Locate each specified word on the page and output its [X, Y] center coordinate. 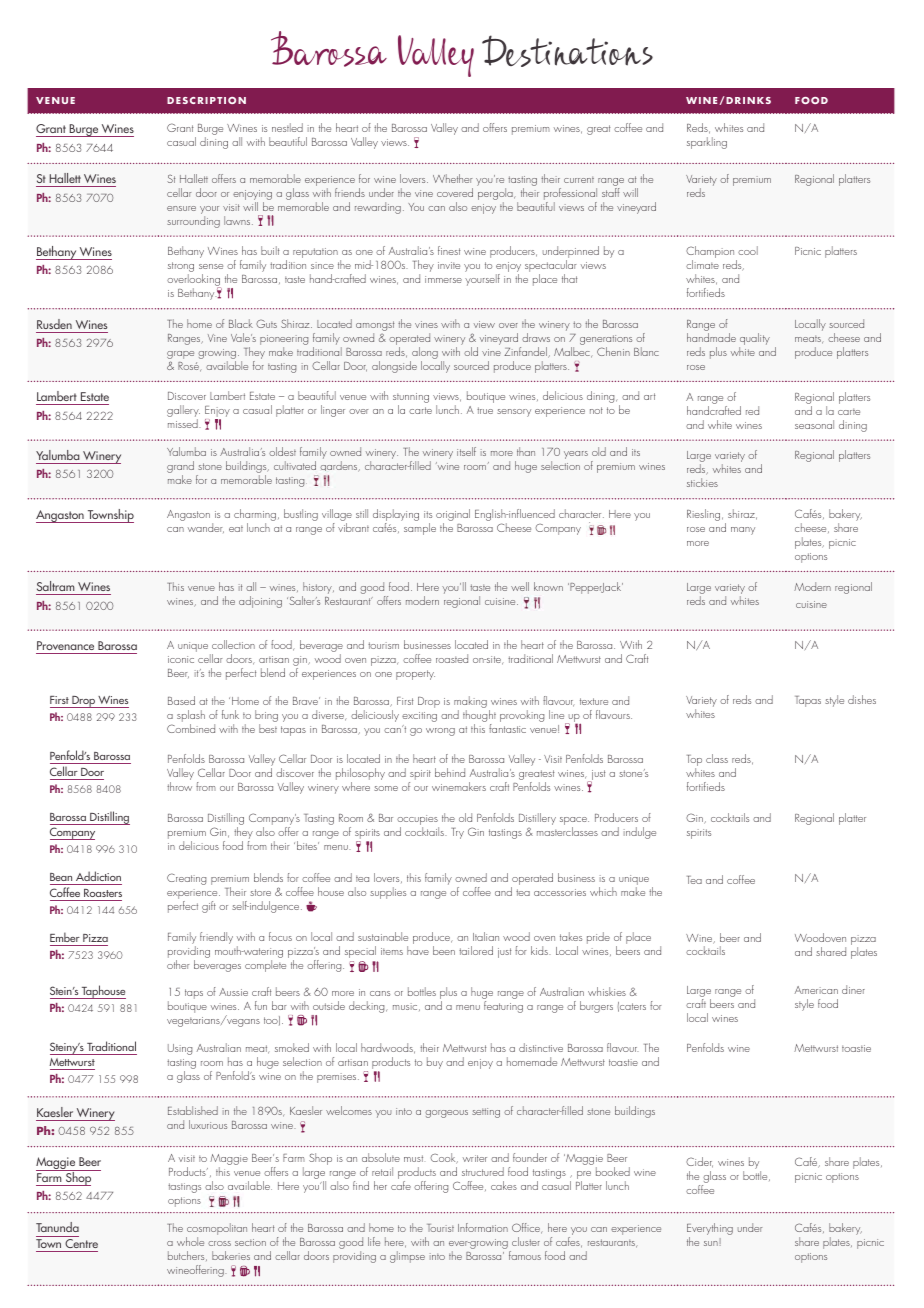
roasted [452, 658]
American [816, 990]
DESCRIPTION [206, 100]
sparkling [707, 143]
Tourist [440, 1228]
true [485, 410]
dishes [862, 699]
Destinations [567, 51]
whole [190, 1241]
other [178, 964]
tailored [476, 950]
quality [754, 340]
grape [180, 356]
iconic [181, 659]
